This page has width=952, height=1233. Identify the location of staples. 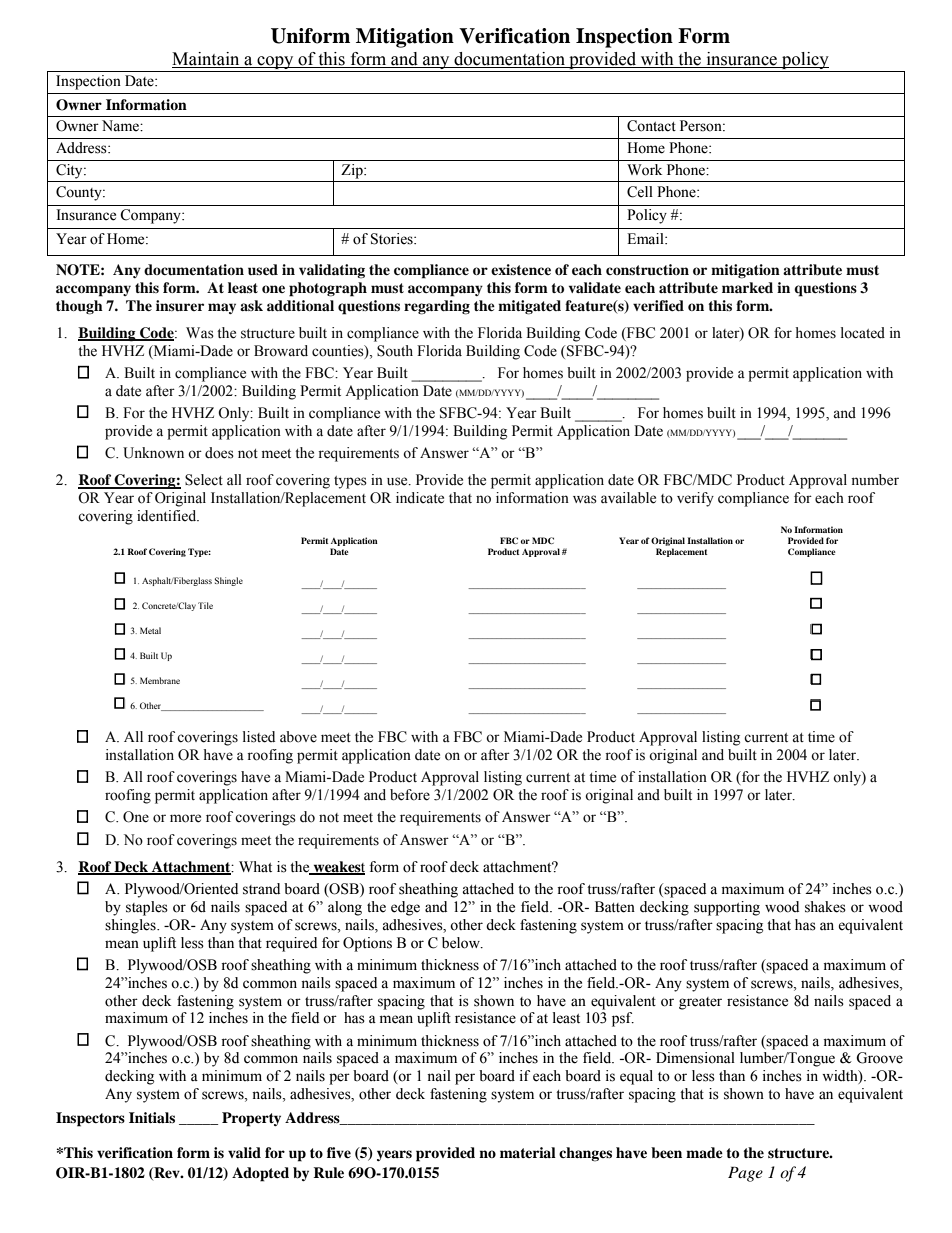
(147, 908).
